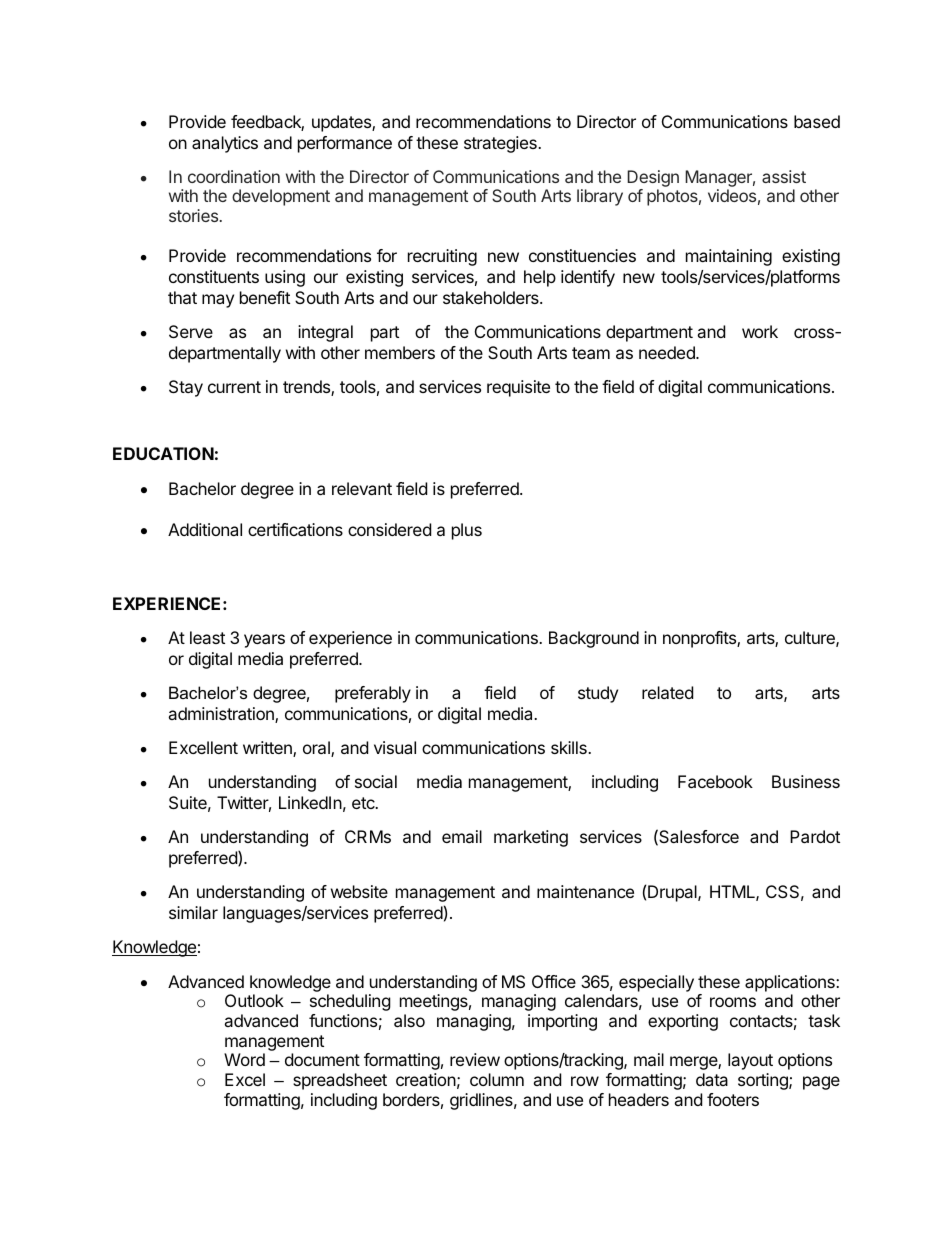 The image size is (952, 1233). I want to click on Additional, so click(205, 529).
